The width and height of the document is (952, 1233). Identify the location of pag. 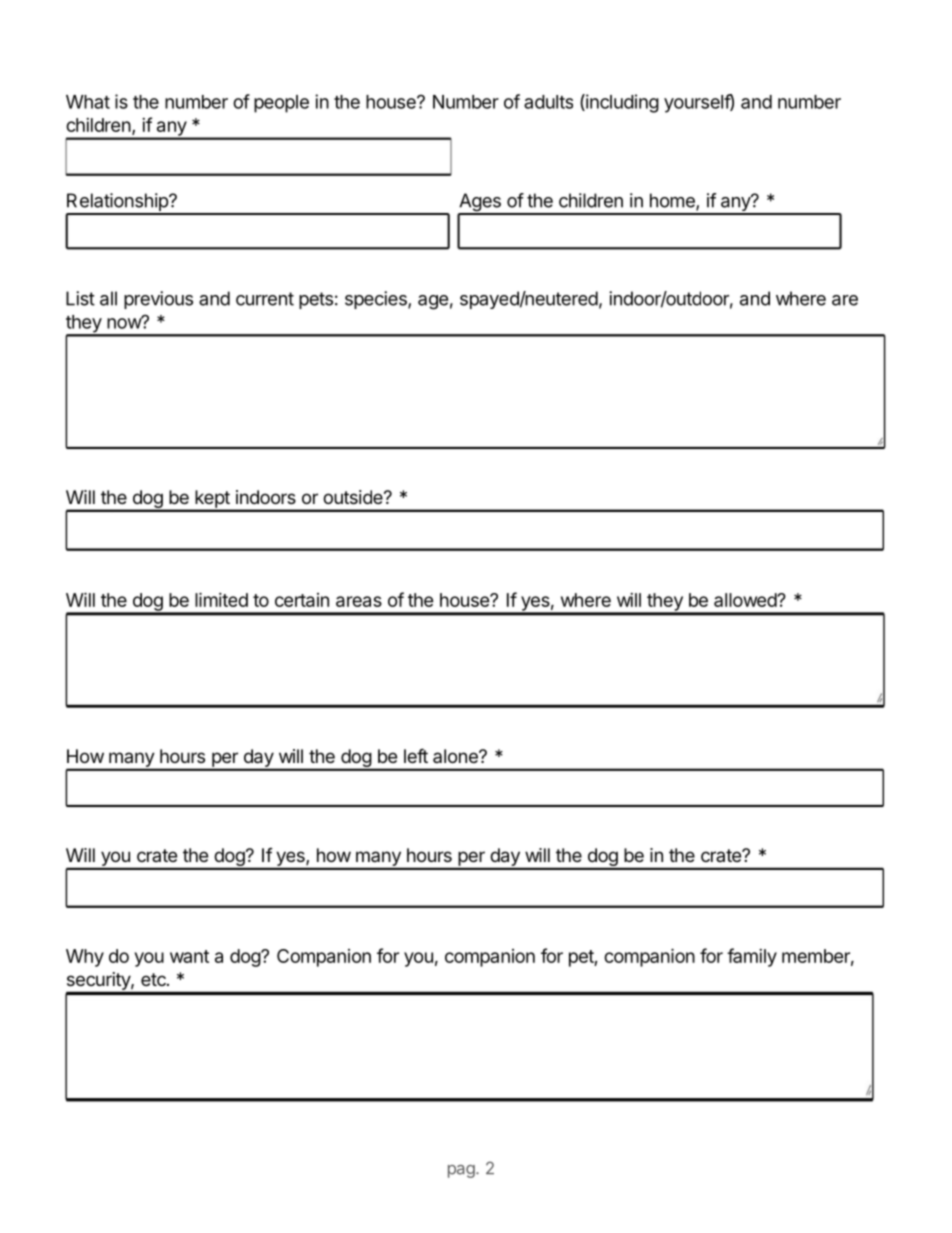
(462, 1171).
